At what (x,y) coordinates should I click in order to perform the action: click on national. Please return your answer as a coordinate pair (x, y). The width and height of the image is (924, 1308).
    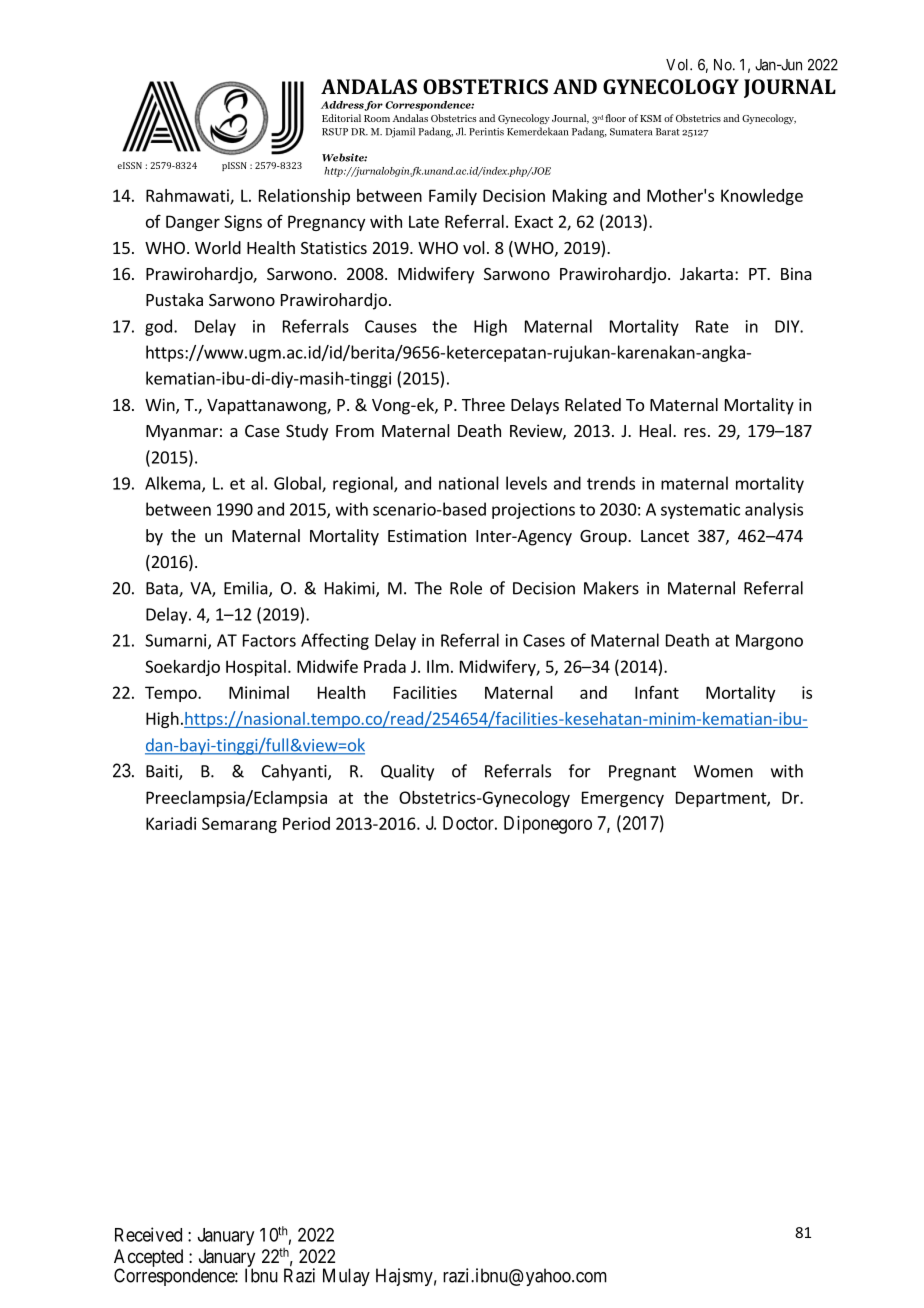
    Looking at the image, I should click on (469, 483).
